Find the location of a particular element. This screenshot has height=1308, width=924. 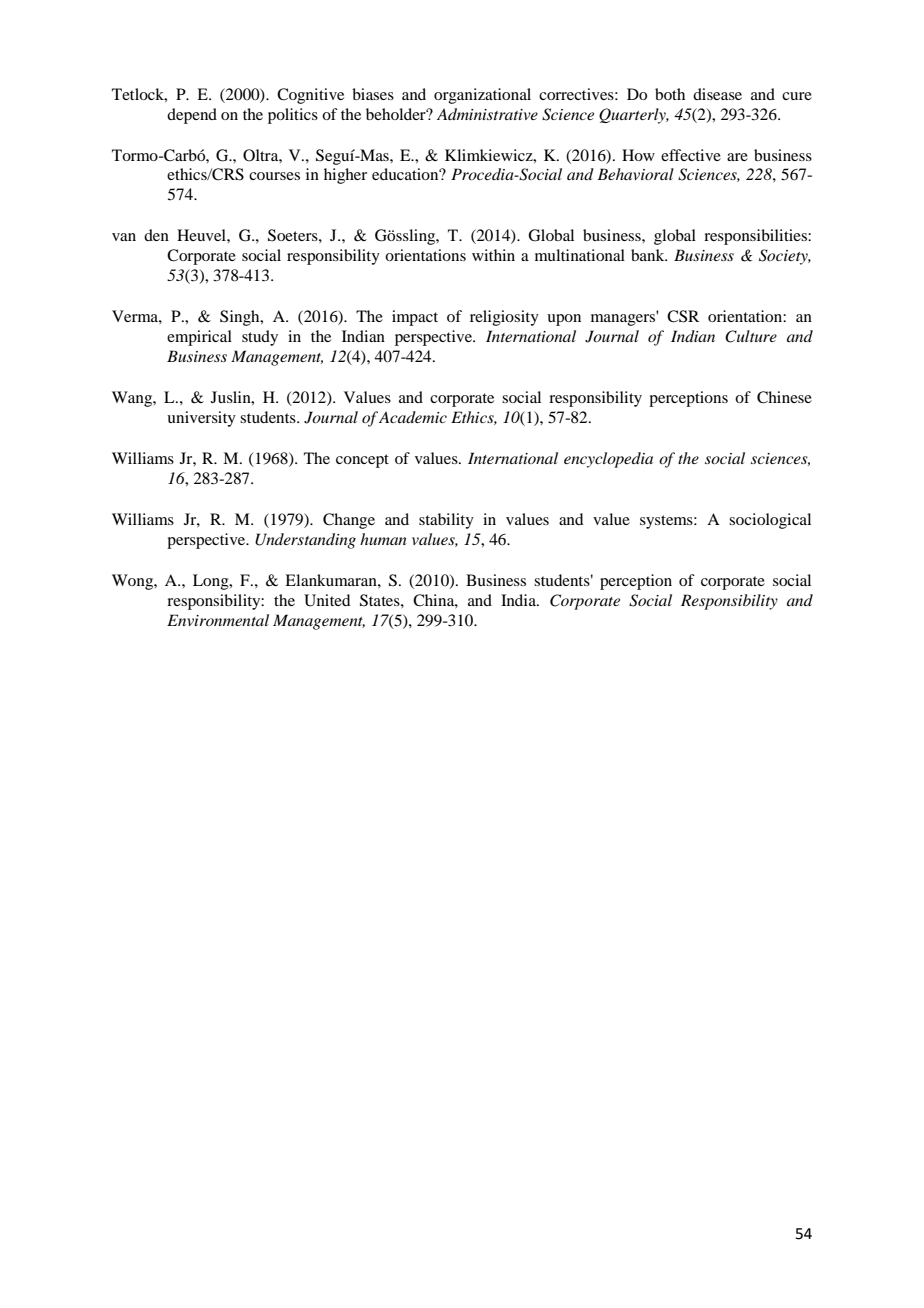

encyclopedia is located at coordinates (608, 460).
